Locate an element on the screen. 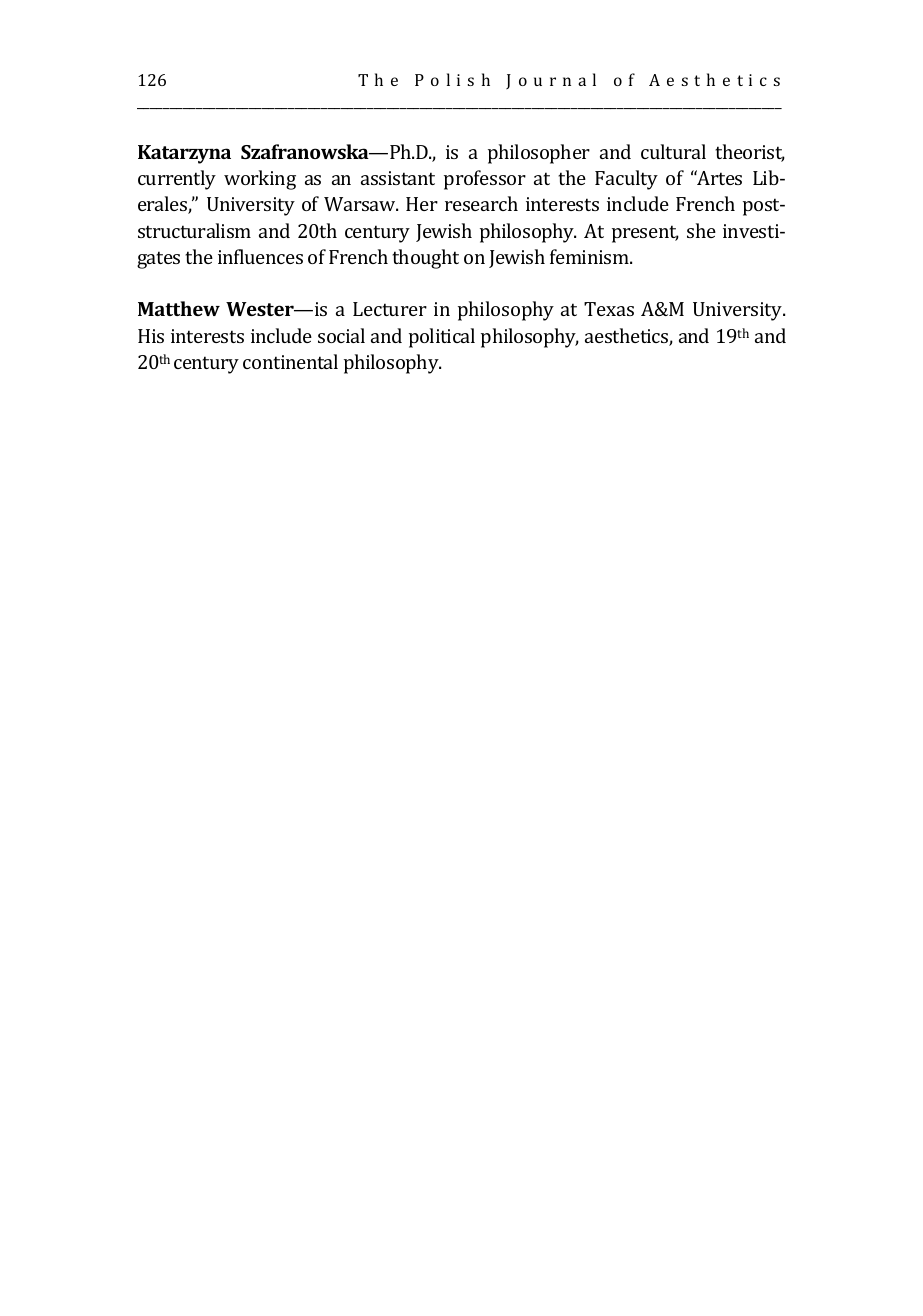 This screenshot has width=923, height=1316. research is located at coordinates (481, 203).
